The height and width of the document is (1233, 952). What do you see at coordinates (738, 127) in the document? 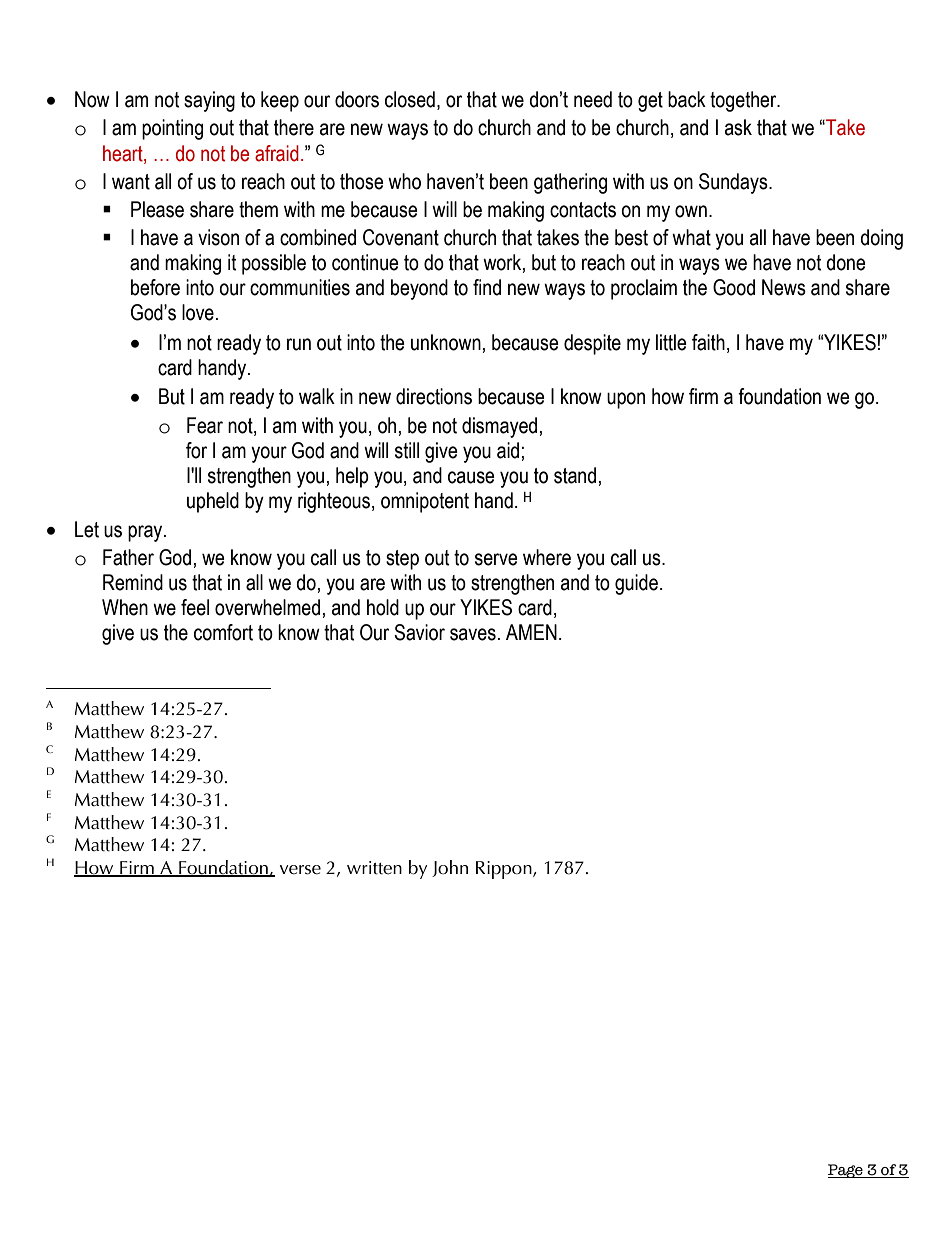
I see `ask` at bounding box center [738, 127].
